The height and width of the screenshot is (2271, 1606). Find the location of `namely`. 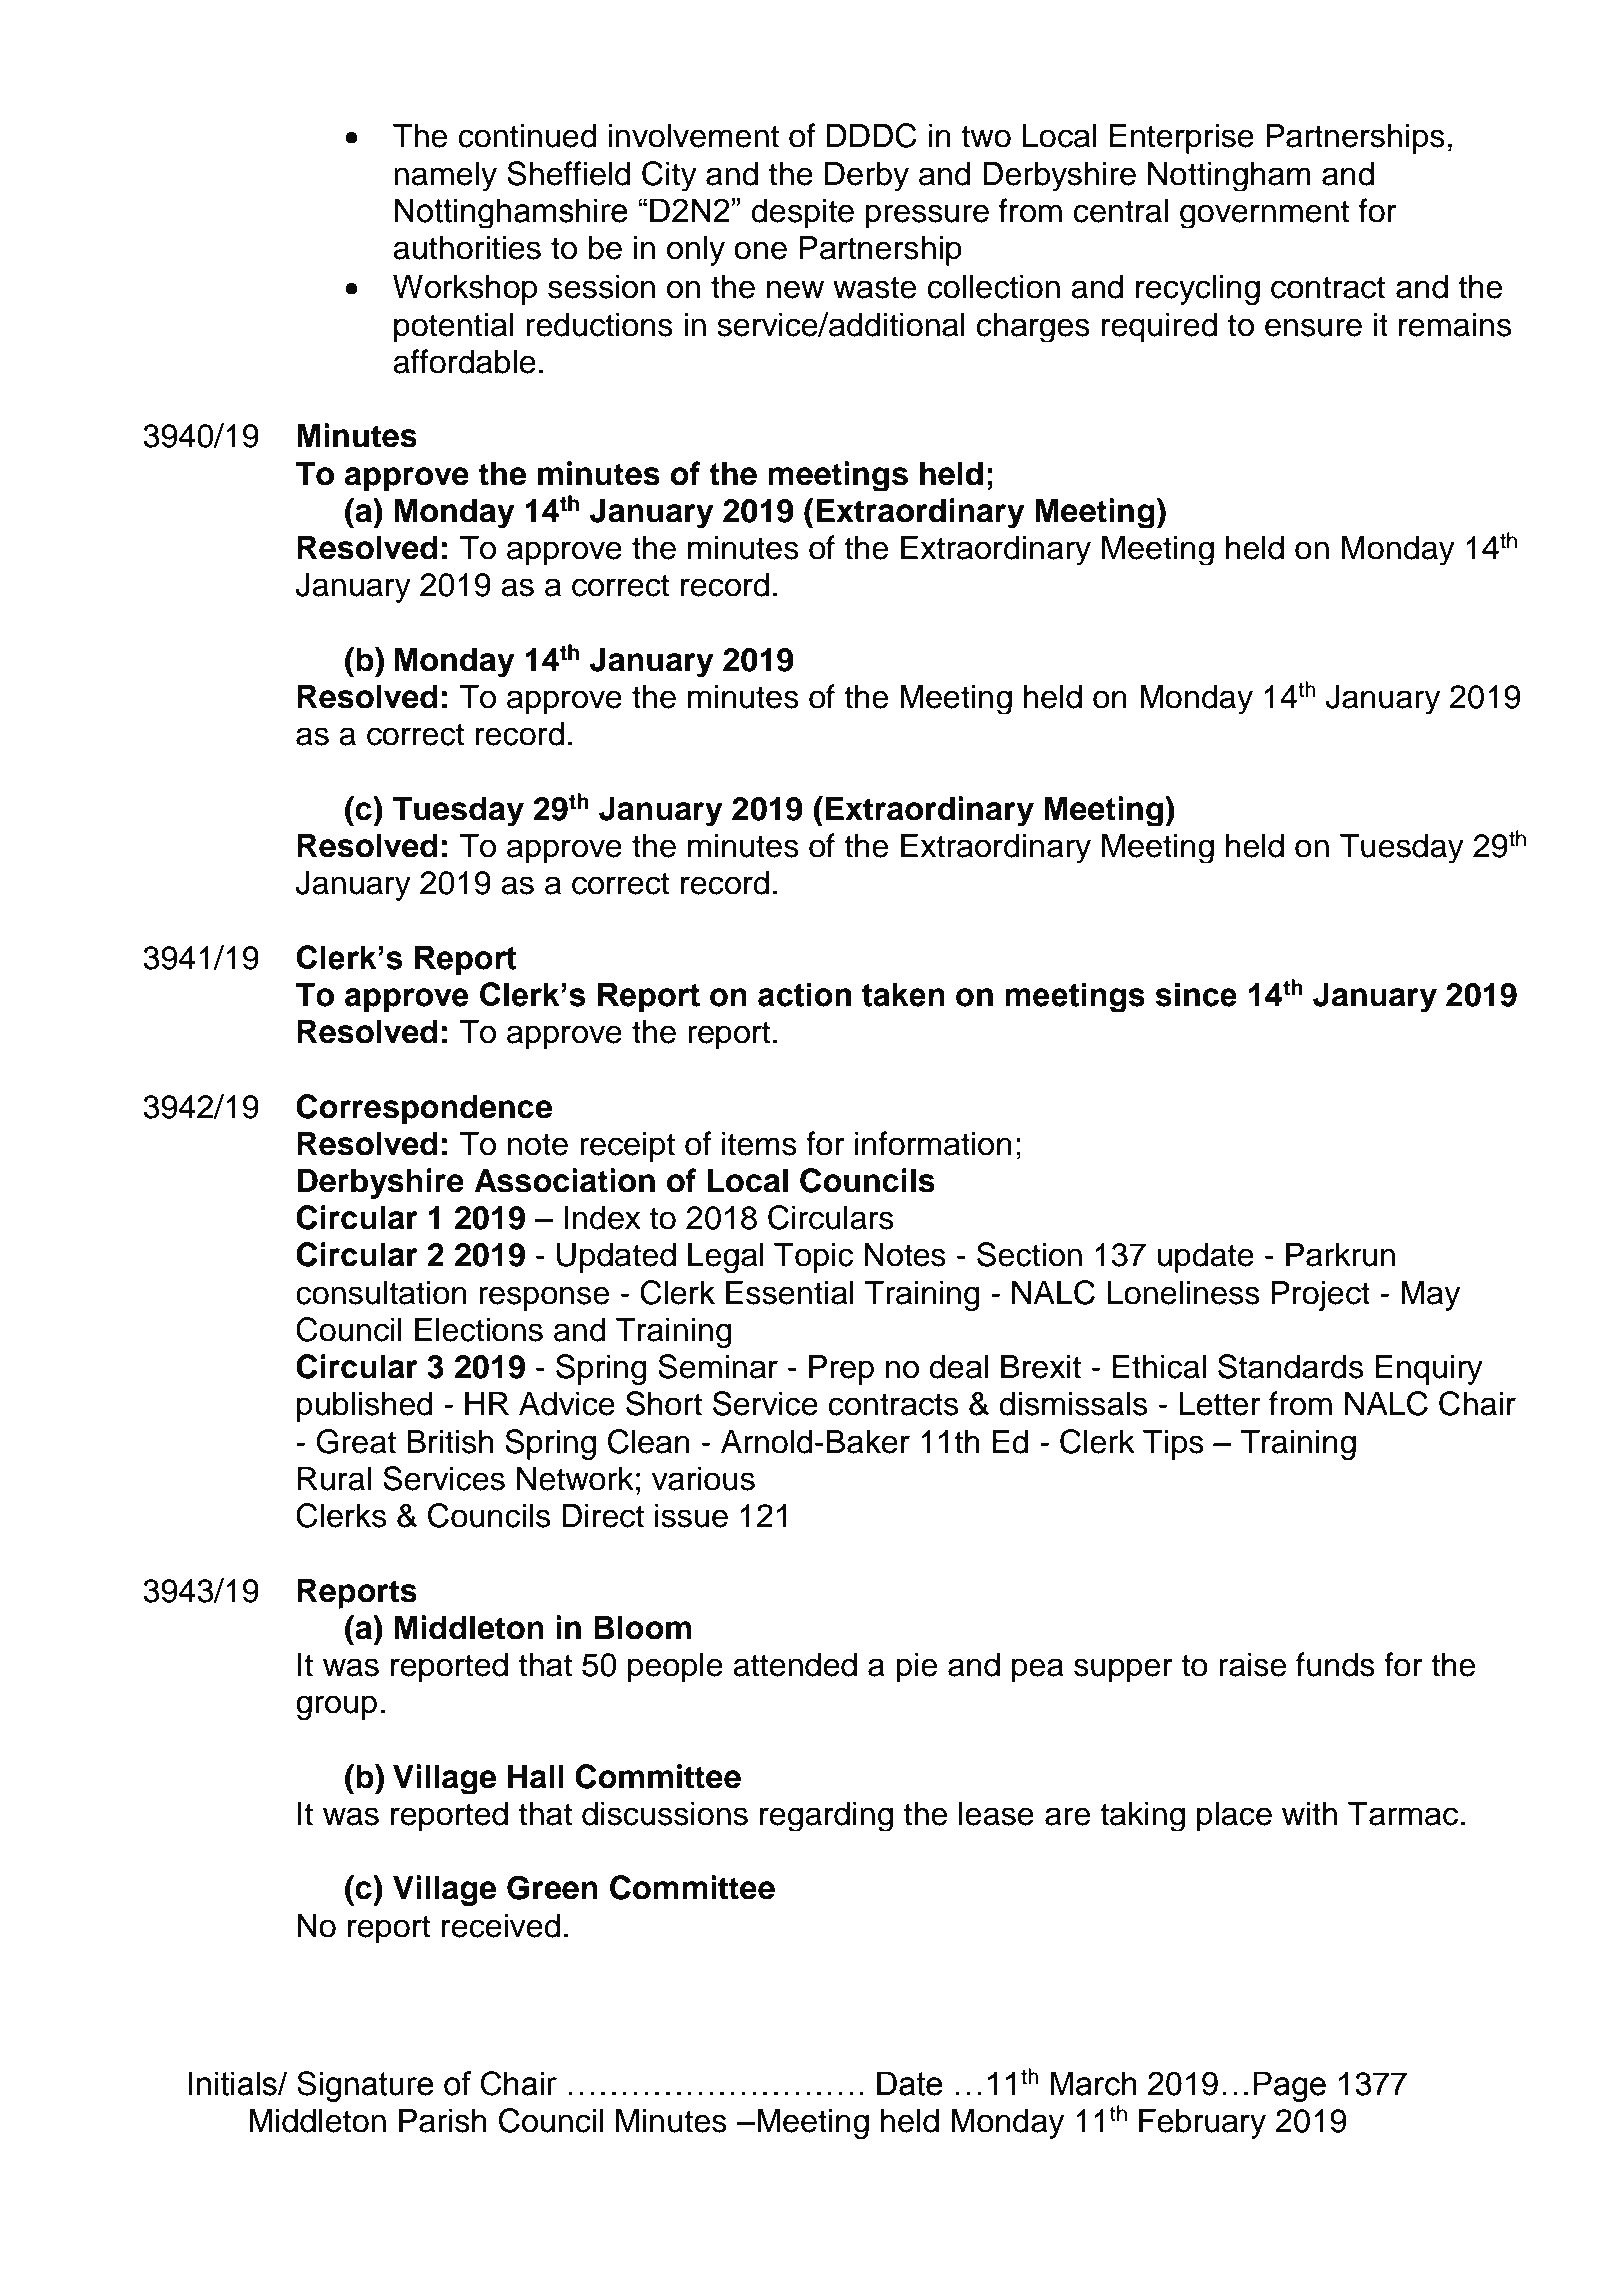

namely is located at coordinates (445, 176).
